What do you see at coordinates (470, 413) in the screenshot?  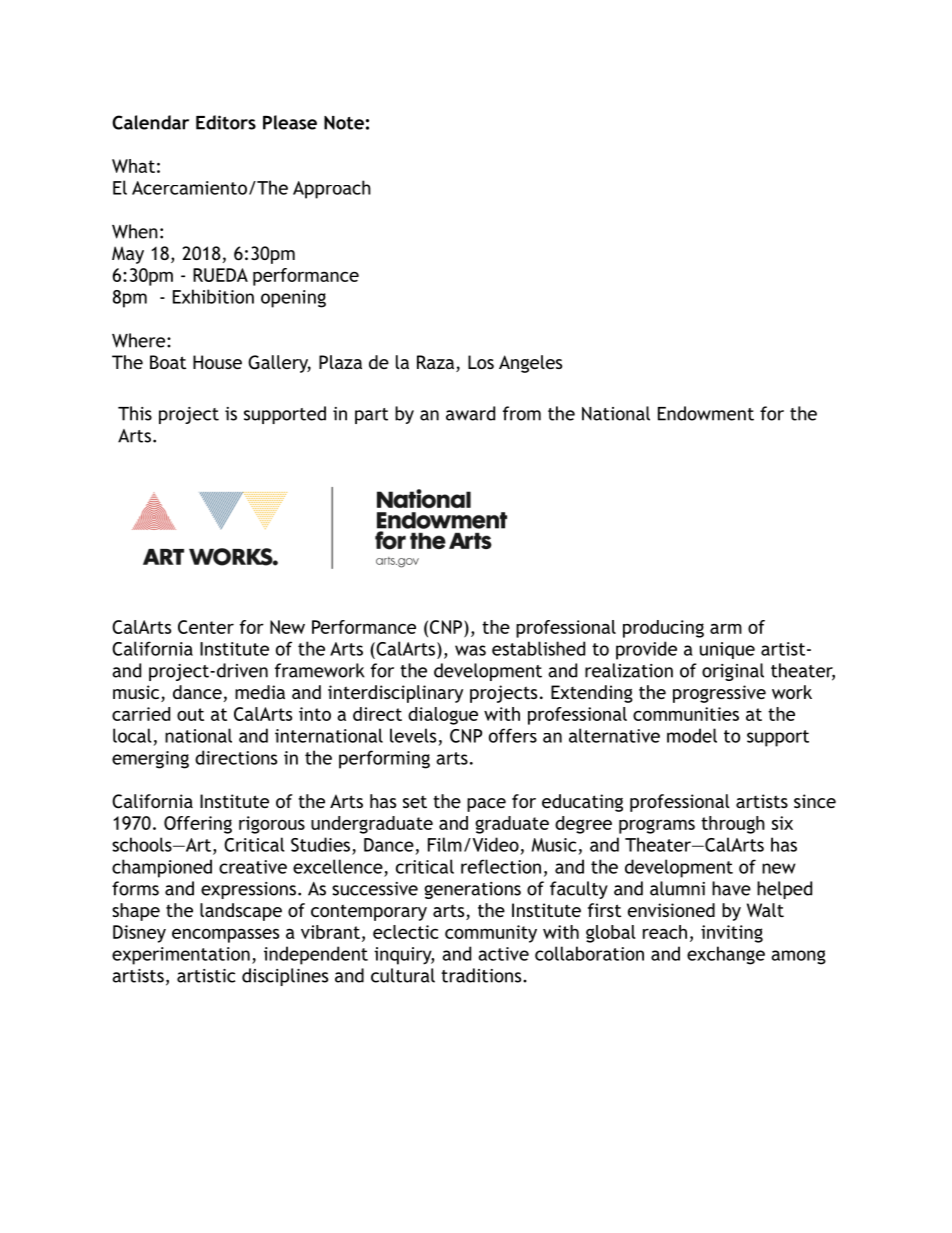 I see `award` at bounding box center [470, 413].
